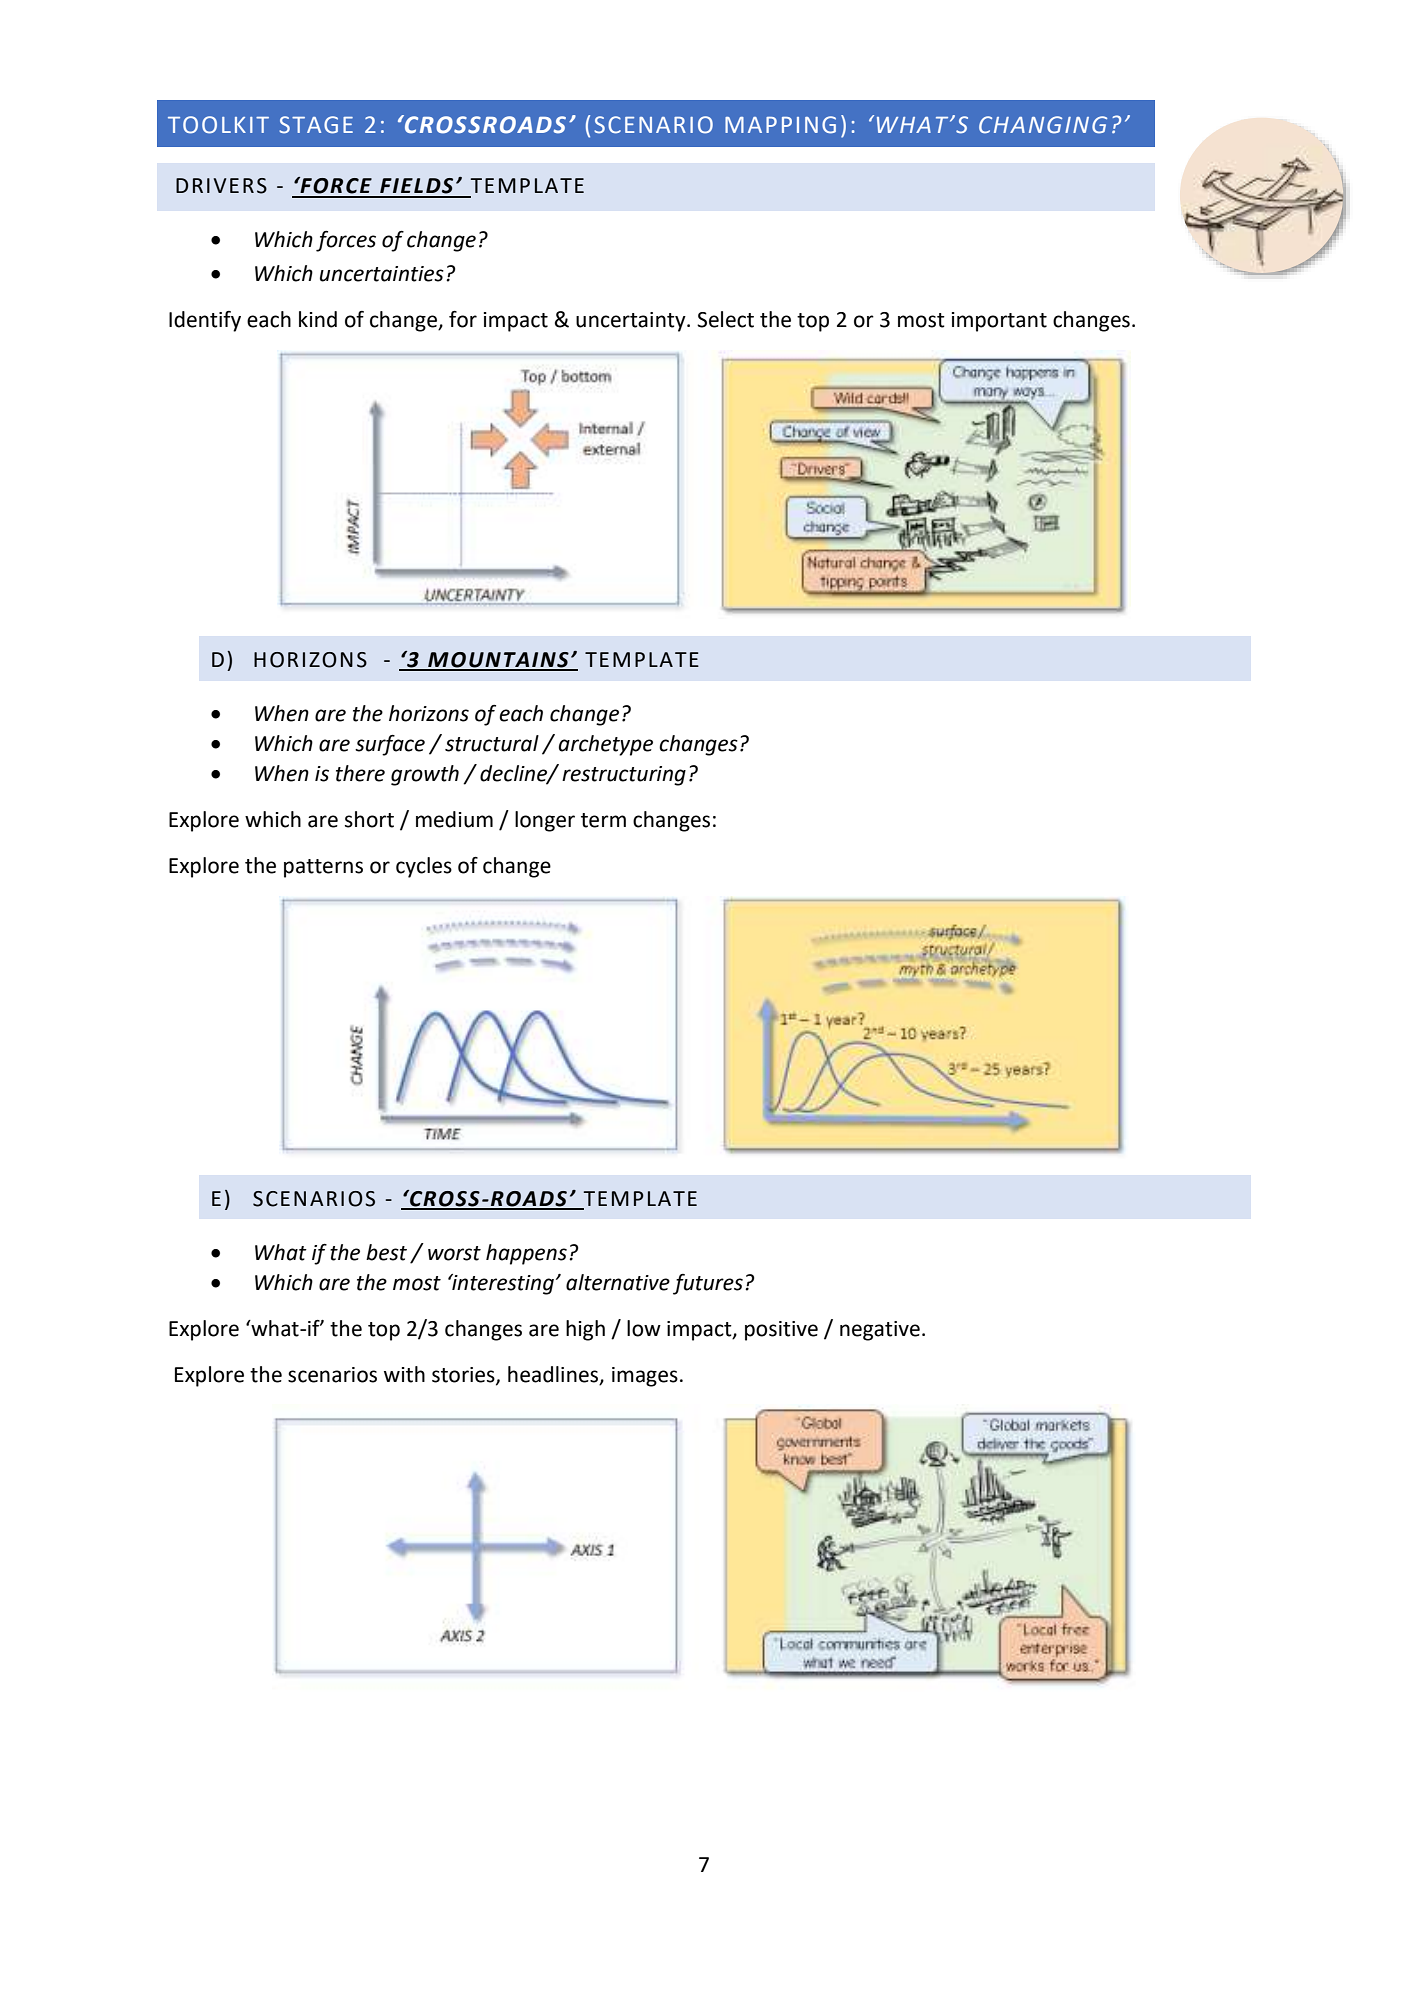  What do you see at coordinates (323, 868) in the image?
I see `patterns` at bounding box center [323, 868].
